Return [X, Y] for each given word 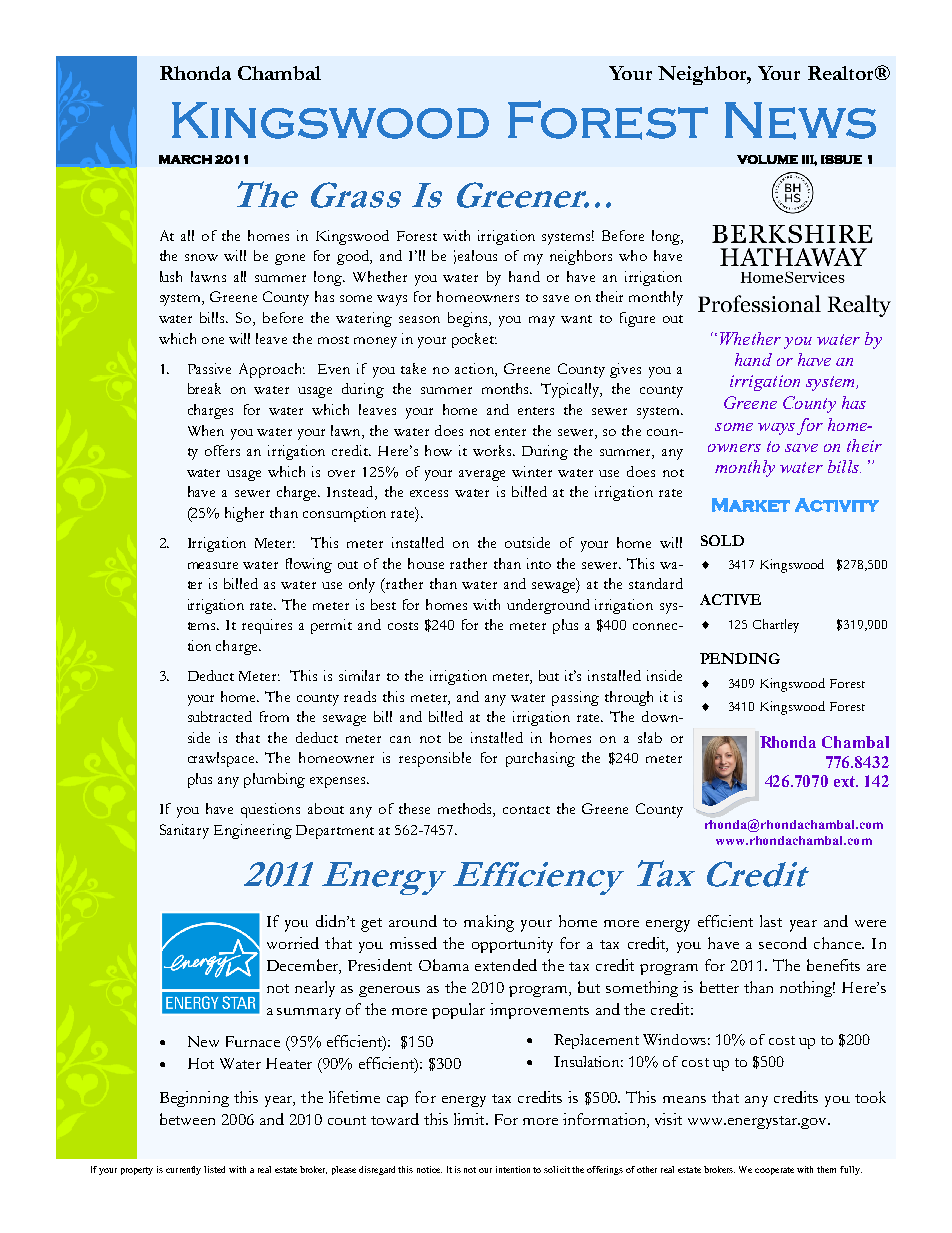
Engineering [253, 831]
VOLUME [767, 159]
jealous [475, 257]
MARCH [185, 159]
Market [751, 505]
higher [244, 514]
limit [470, 1119]
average [482, 475]
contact [526, 810]
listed [214, 1169]
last [771, 921]
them [826, 1169]
